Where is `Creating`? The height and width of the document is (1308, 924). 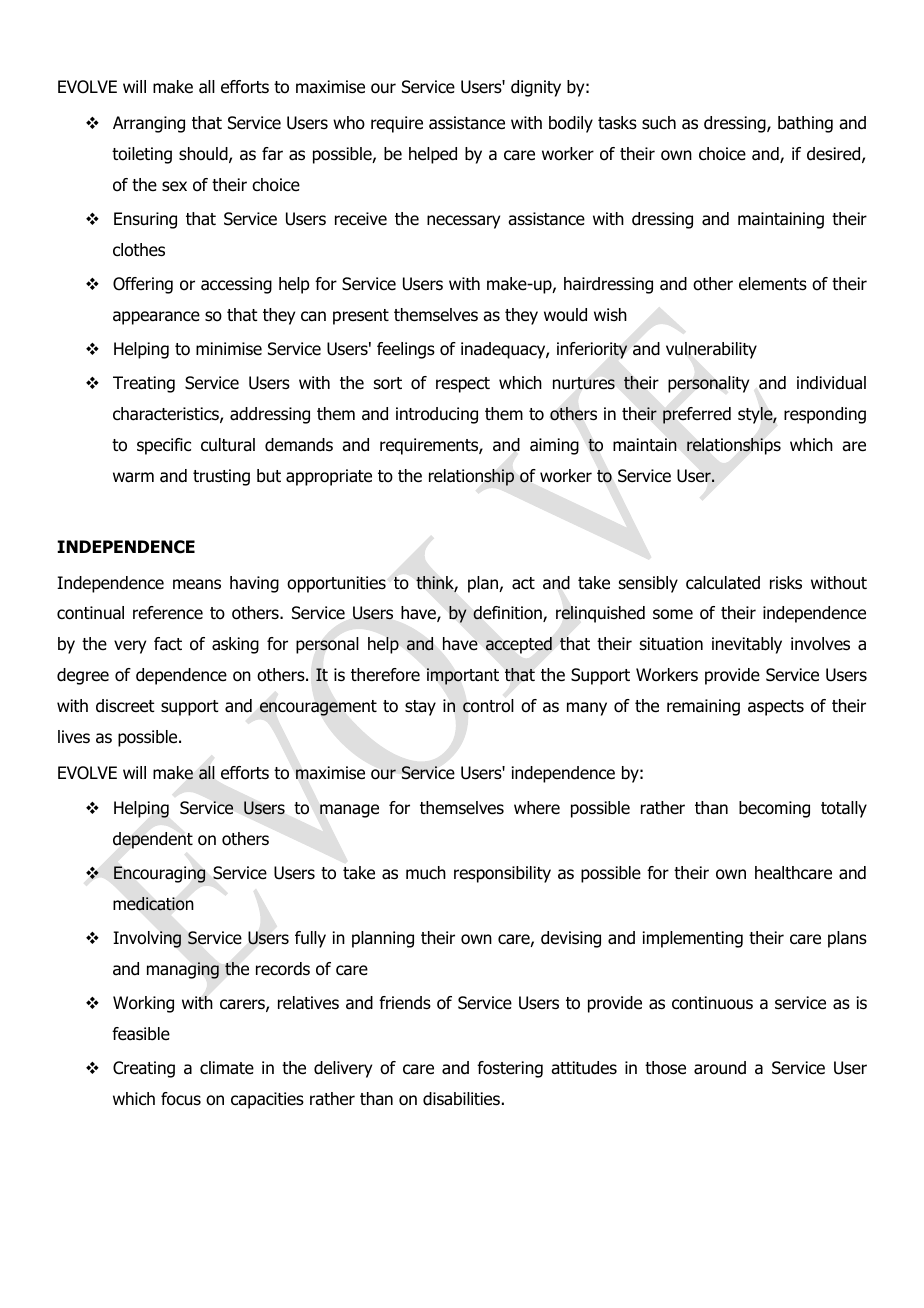
Creating is located at coordinates (144, 1069).
